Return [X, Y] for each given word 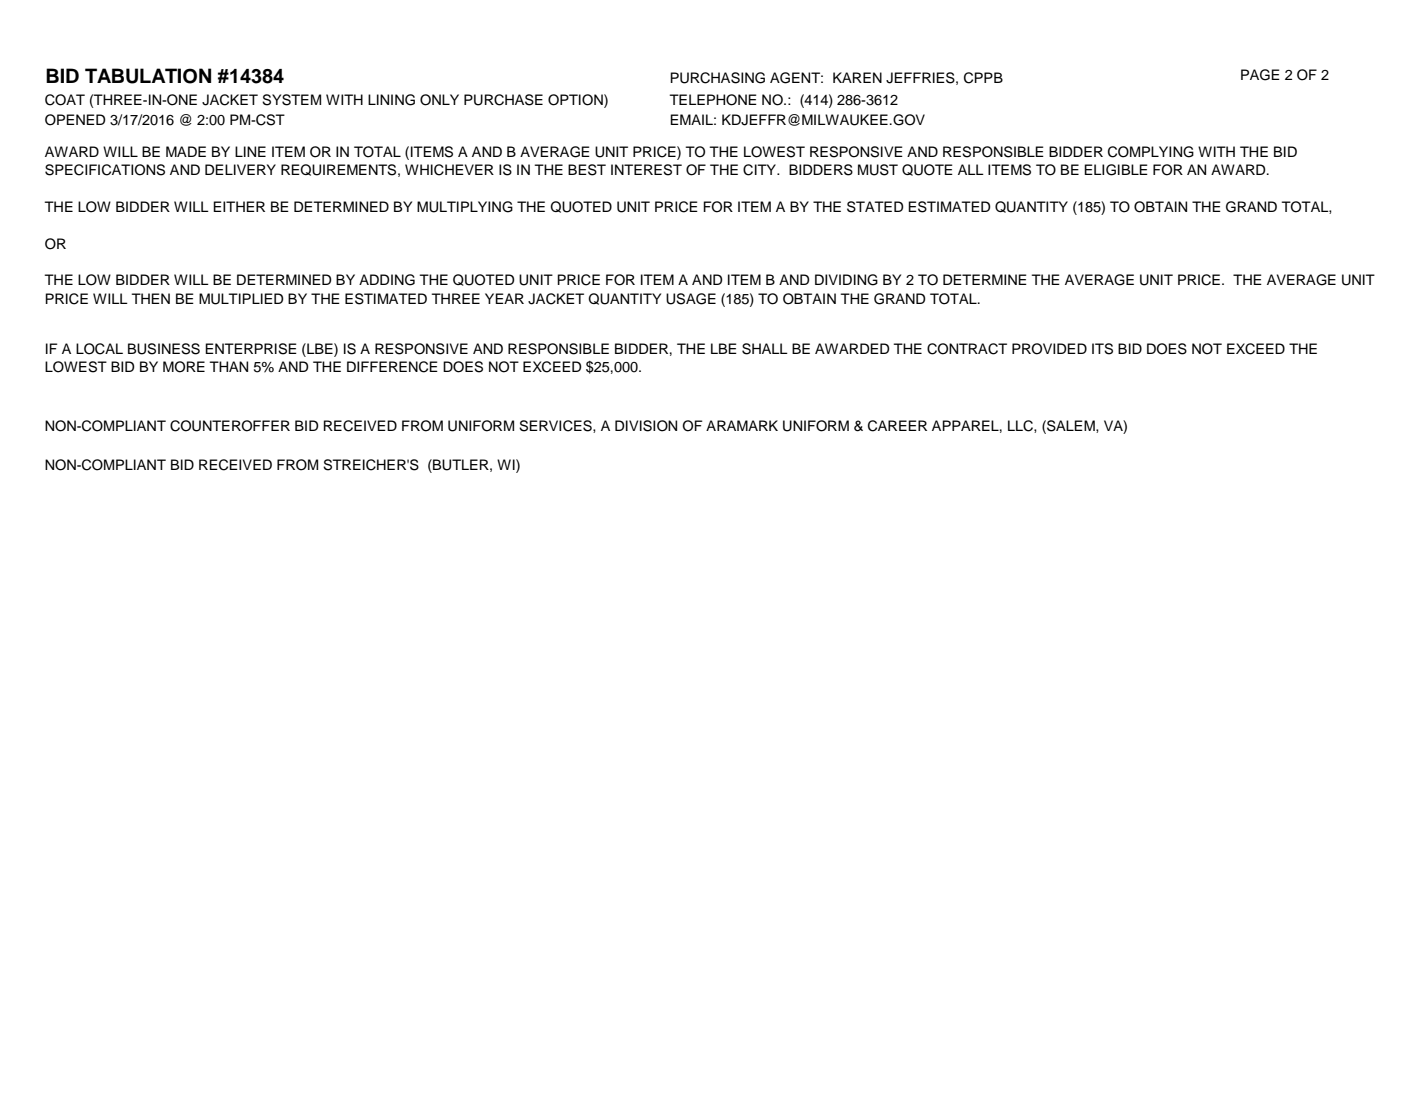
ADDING [387, 280]
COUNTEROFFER [230, 426]
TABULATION [148, 76]
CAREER [897, 426]
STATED [875, 207]
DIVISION [646, 426]
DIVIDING [846, 280]
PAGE [1260, 75]
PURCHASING [717, 78]
